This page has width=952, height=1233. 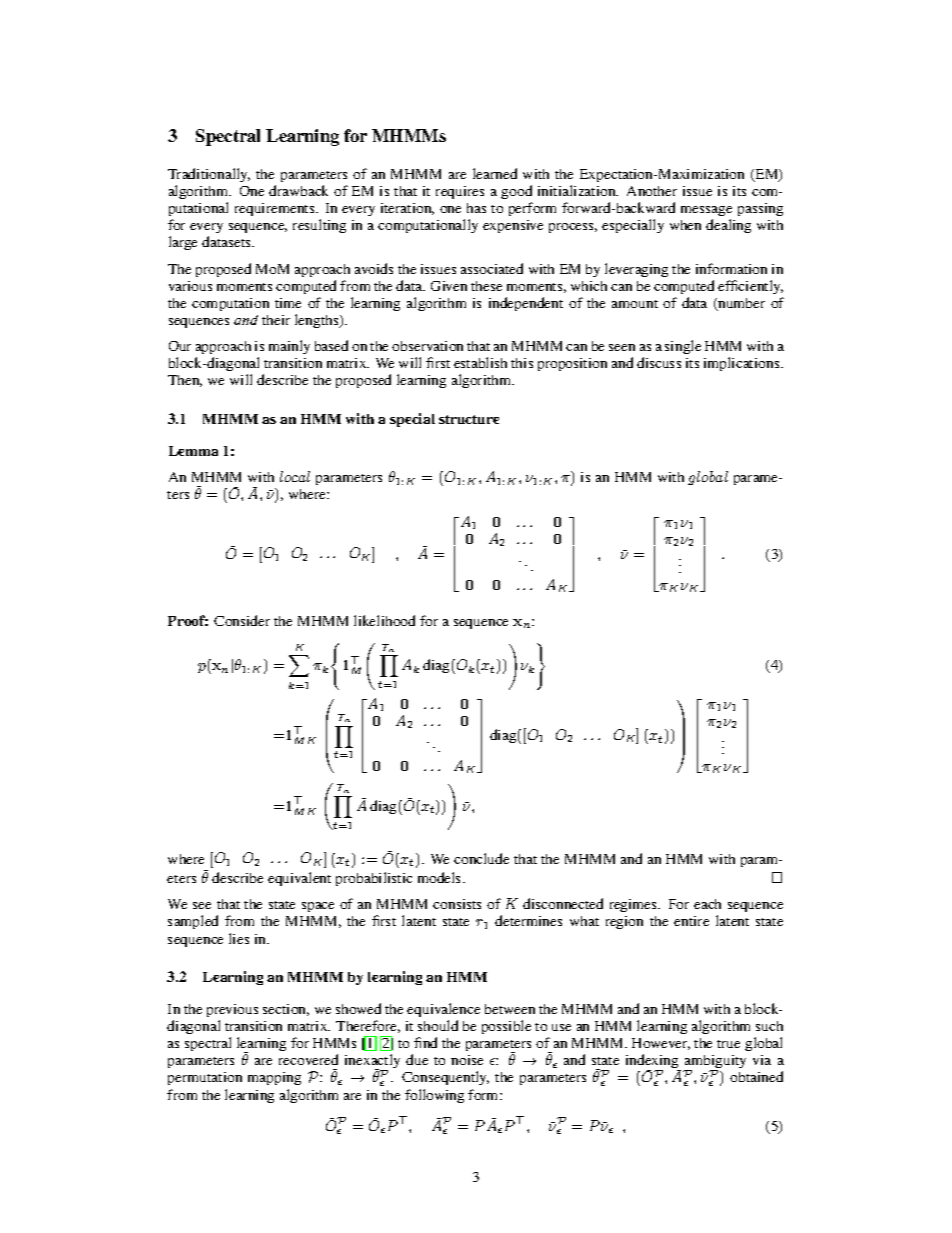 What do you see at coordinates (707, 904) in the page?
I see `each` at bounding box center [707, 904].
